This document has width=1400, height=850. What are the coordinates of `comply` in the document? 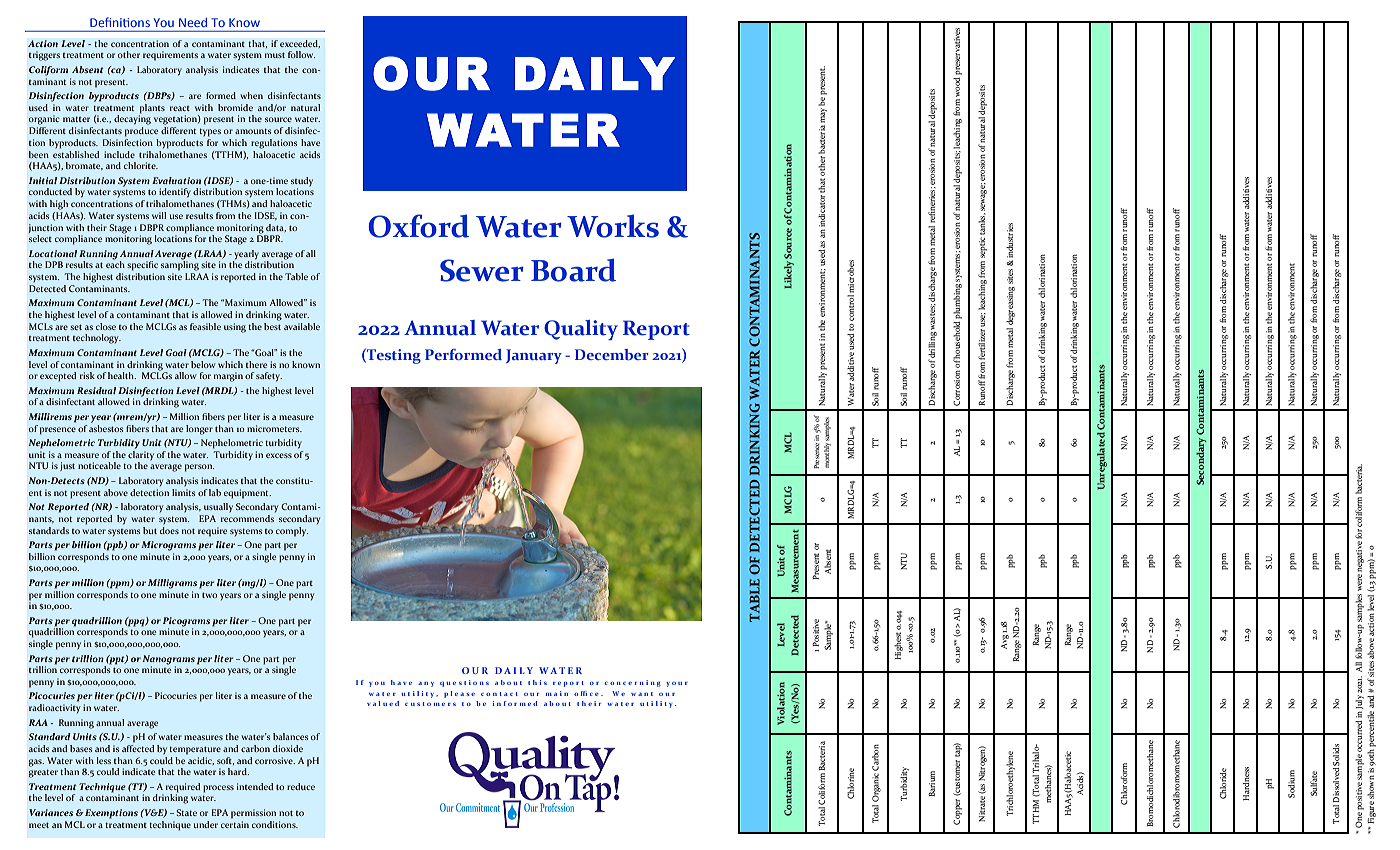 It's located at (292, 532).
